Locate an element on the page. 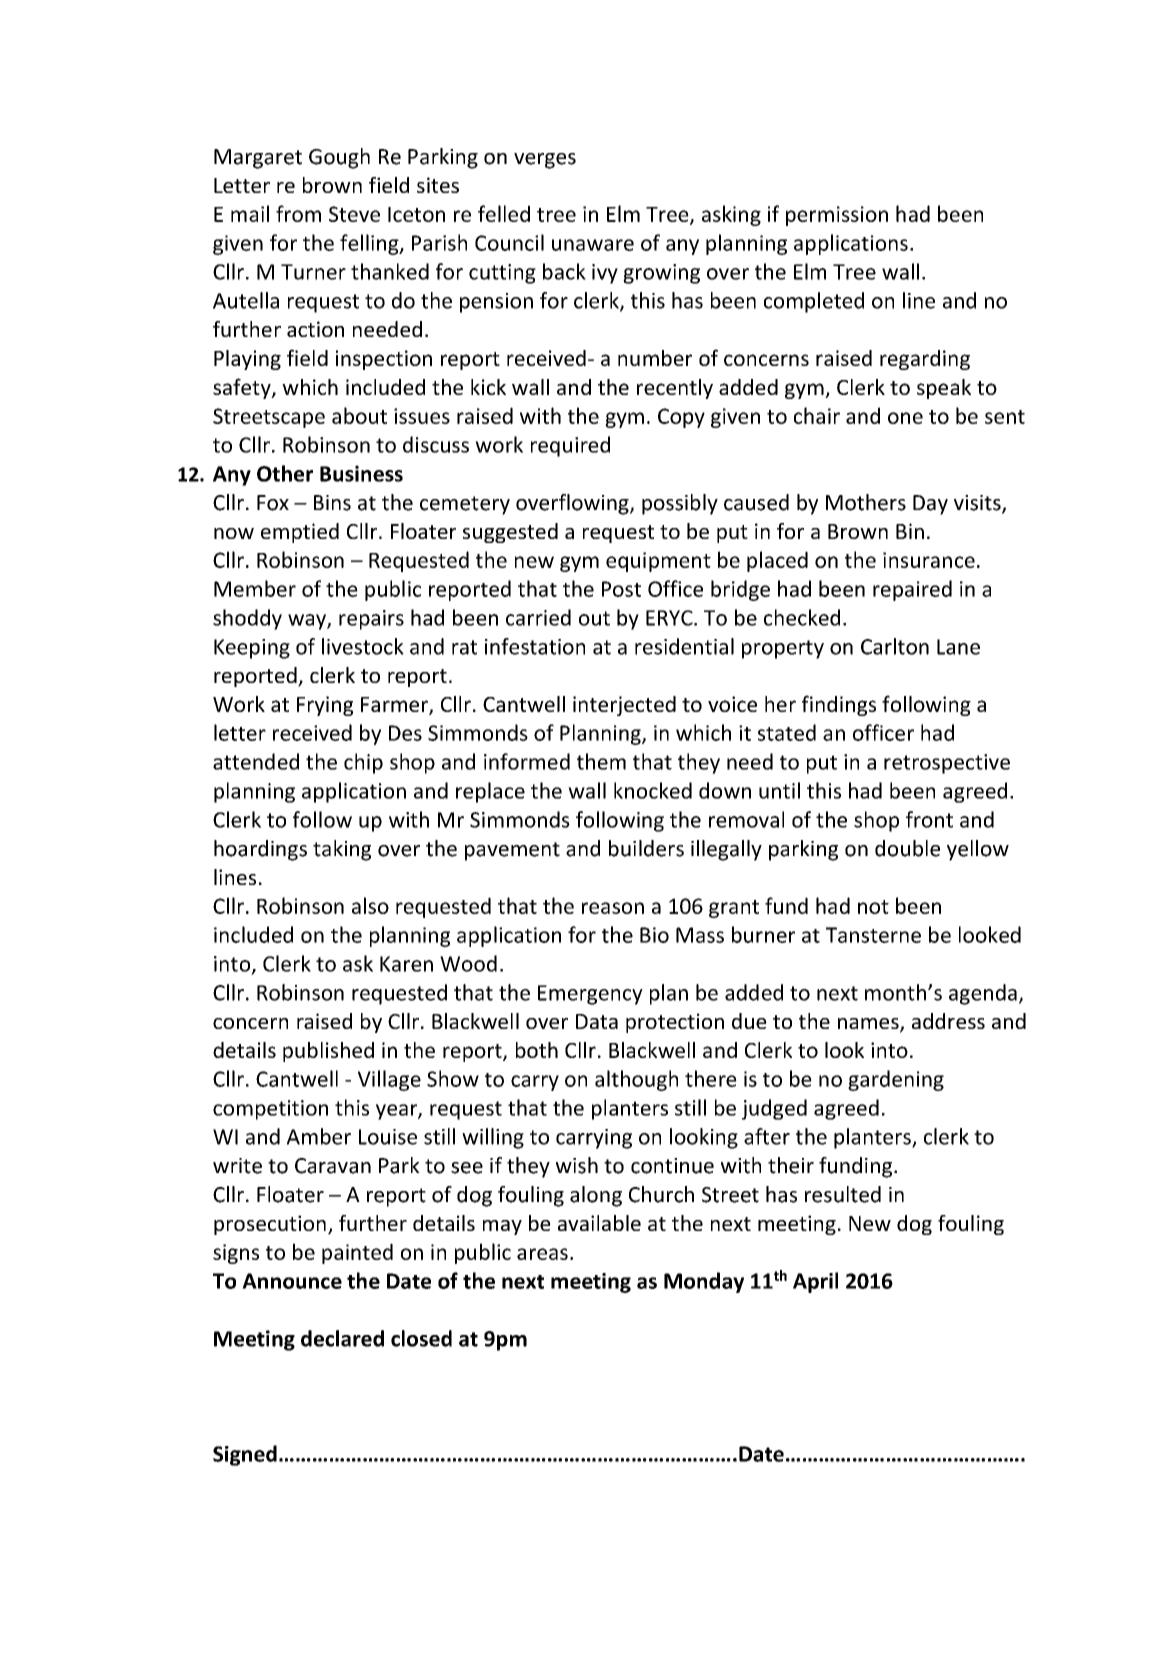 This image has width=1172, height=1657. chip is located at coordinates (363, 763).
